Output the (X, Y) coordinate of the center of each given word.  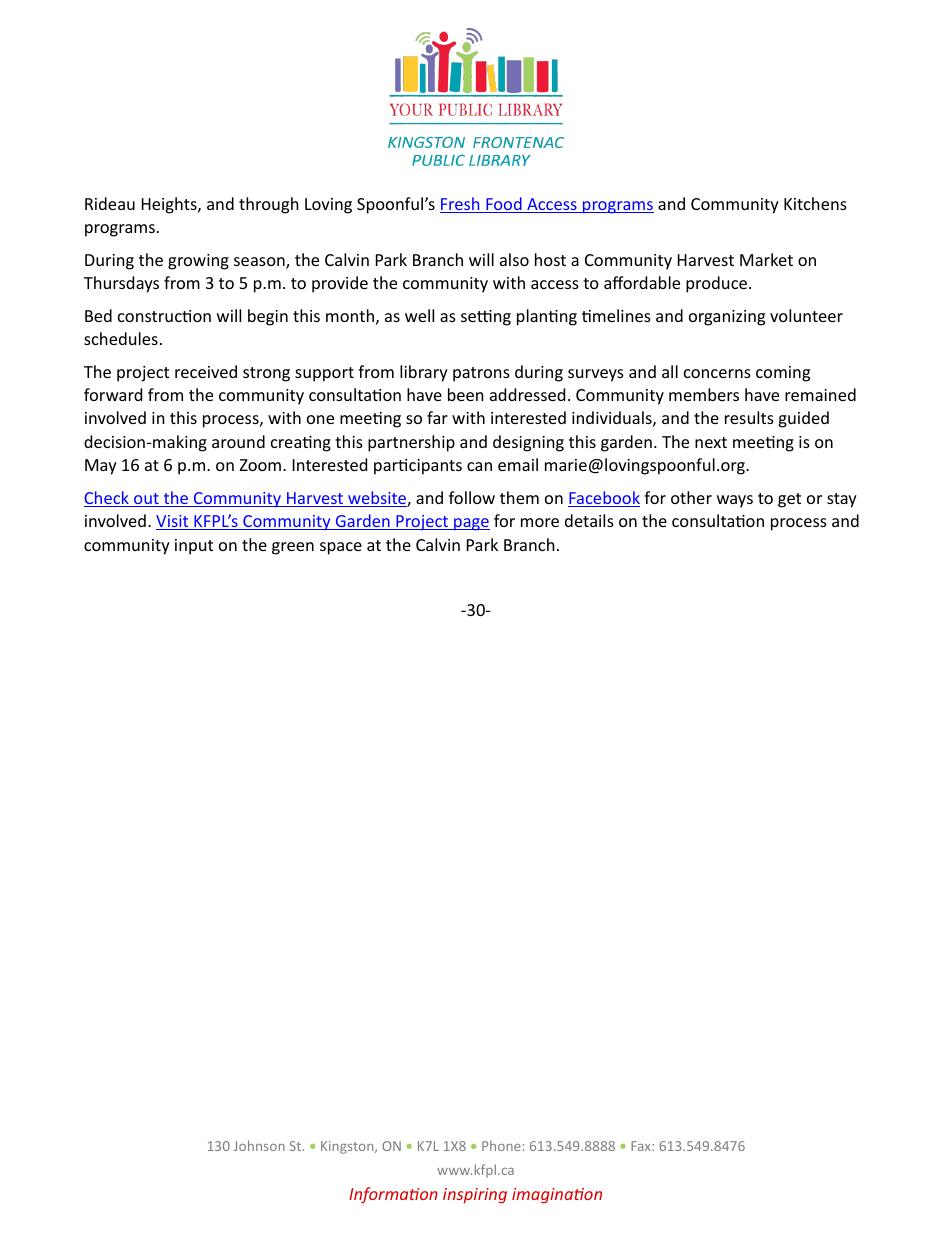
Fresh (461, 205)
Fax (642, 1146)
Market (766, 259)
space (341, 548)
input (194, 547)
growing (198, 262)
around (238, 441)
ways (735, 501)
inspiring (475, 1196)
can (479, 466)
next (711, 442)
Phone (501, 1145)
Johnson (259, 1145)
